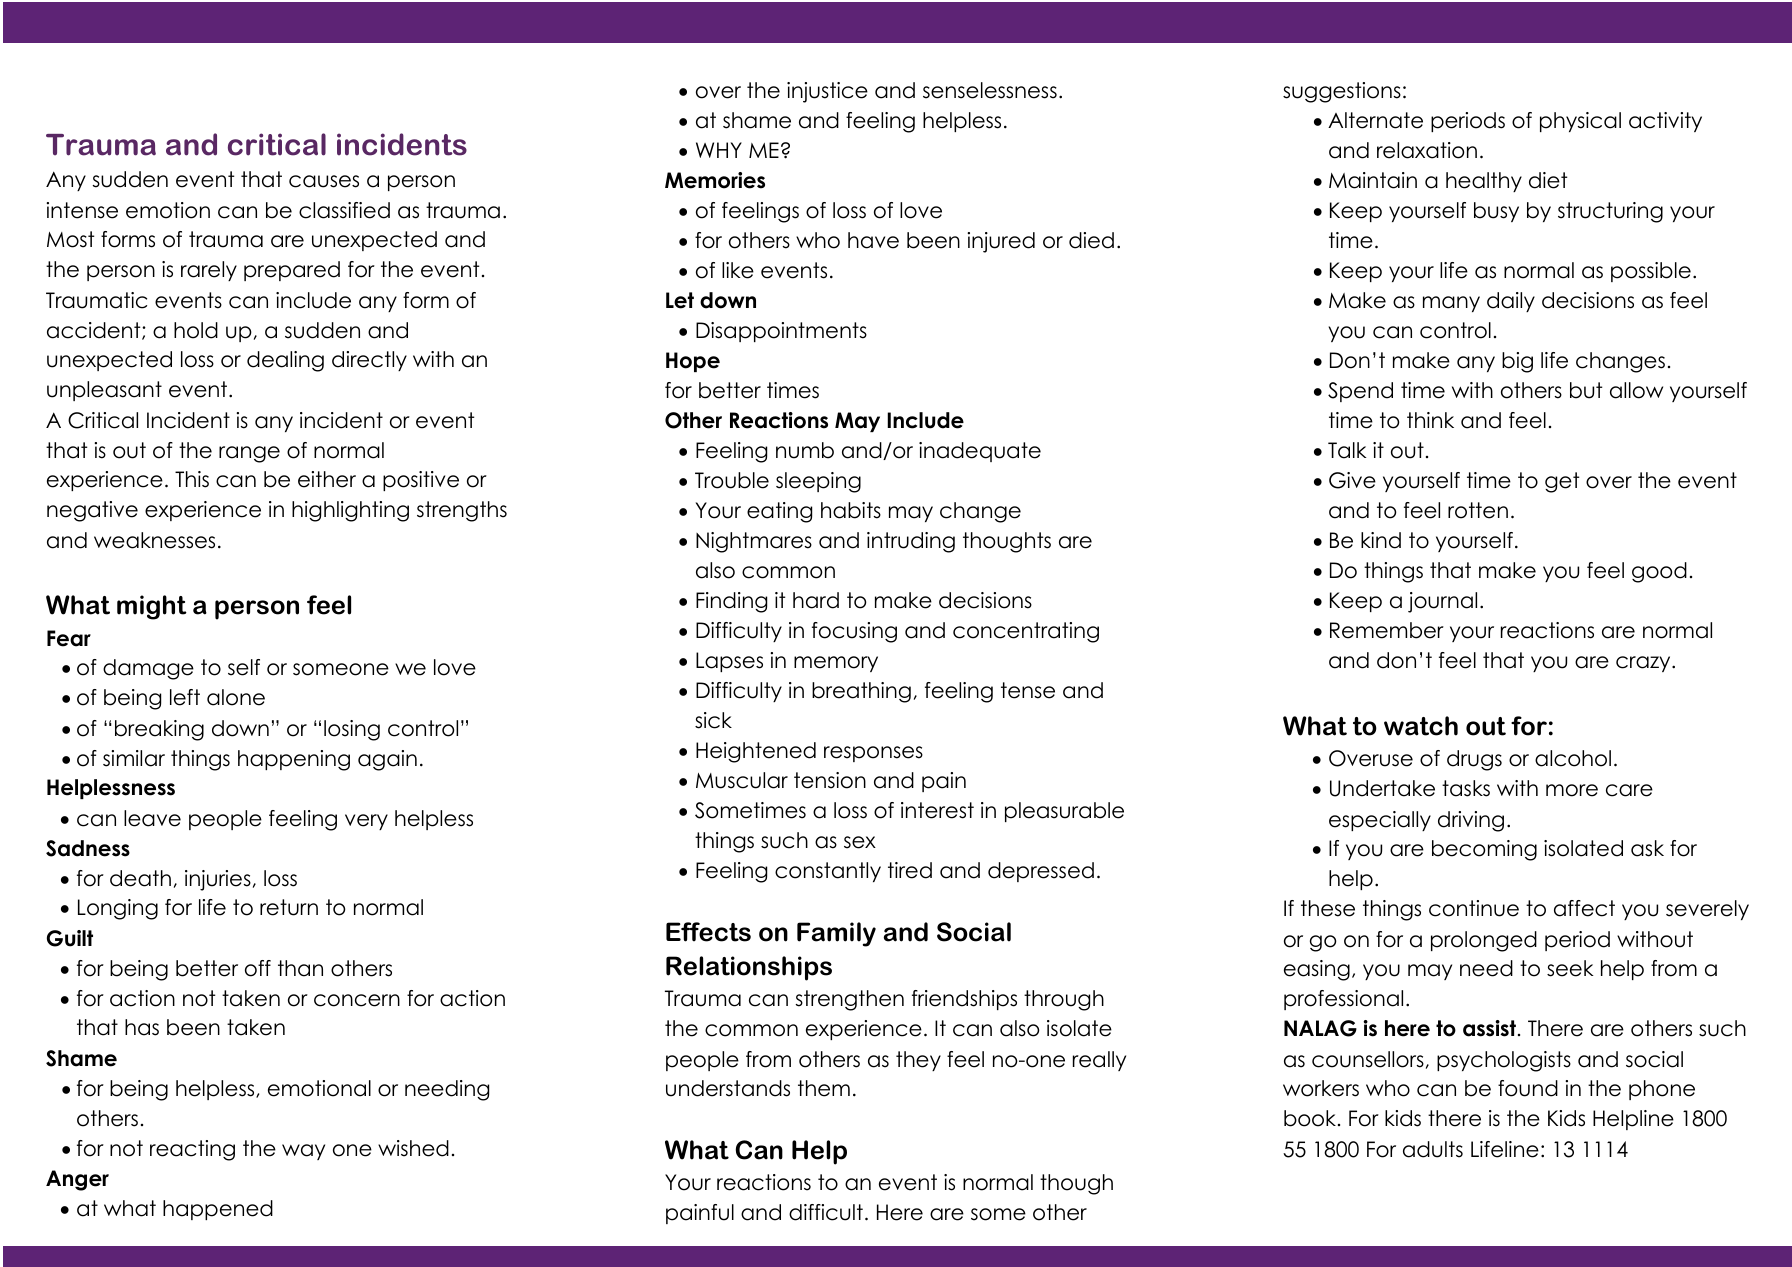 The image size is (1792, 1267). I want to click on big, so click(1517, 362).
